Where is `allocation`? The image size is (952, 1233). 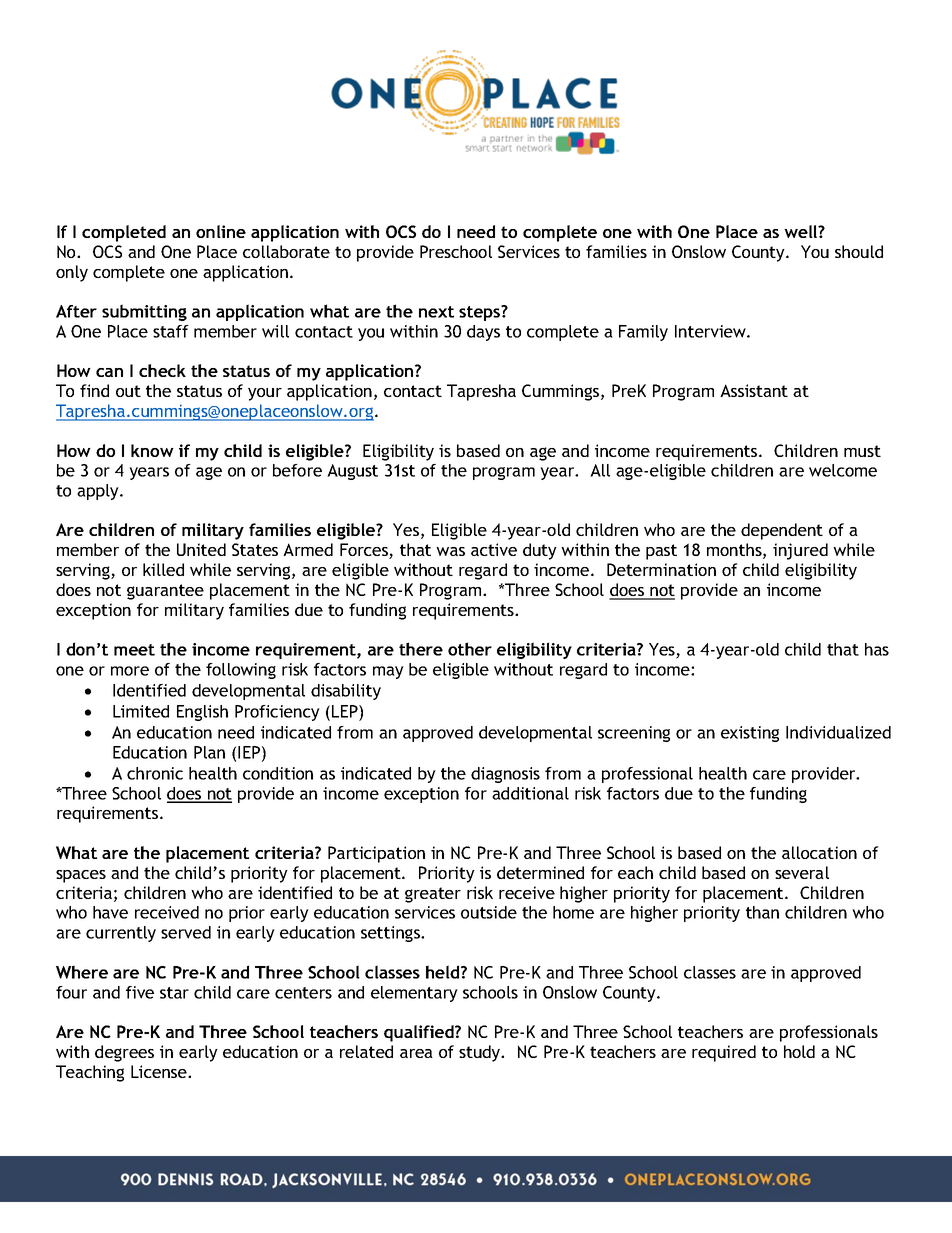 allocation is located at coordinates (819, 852).
